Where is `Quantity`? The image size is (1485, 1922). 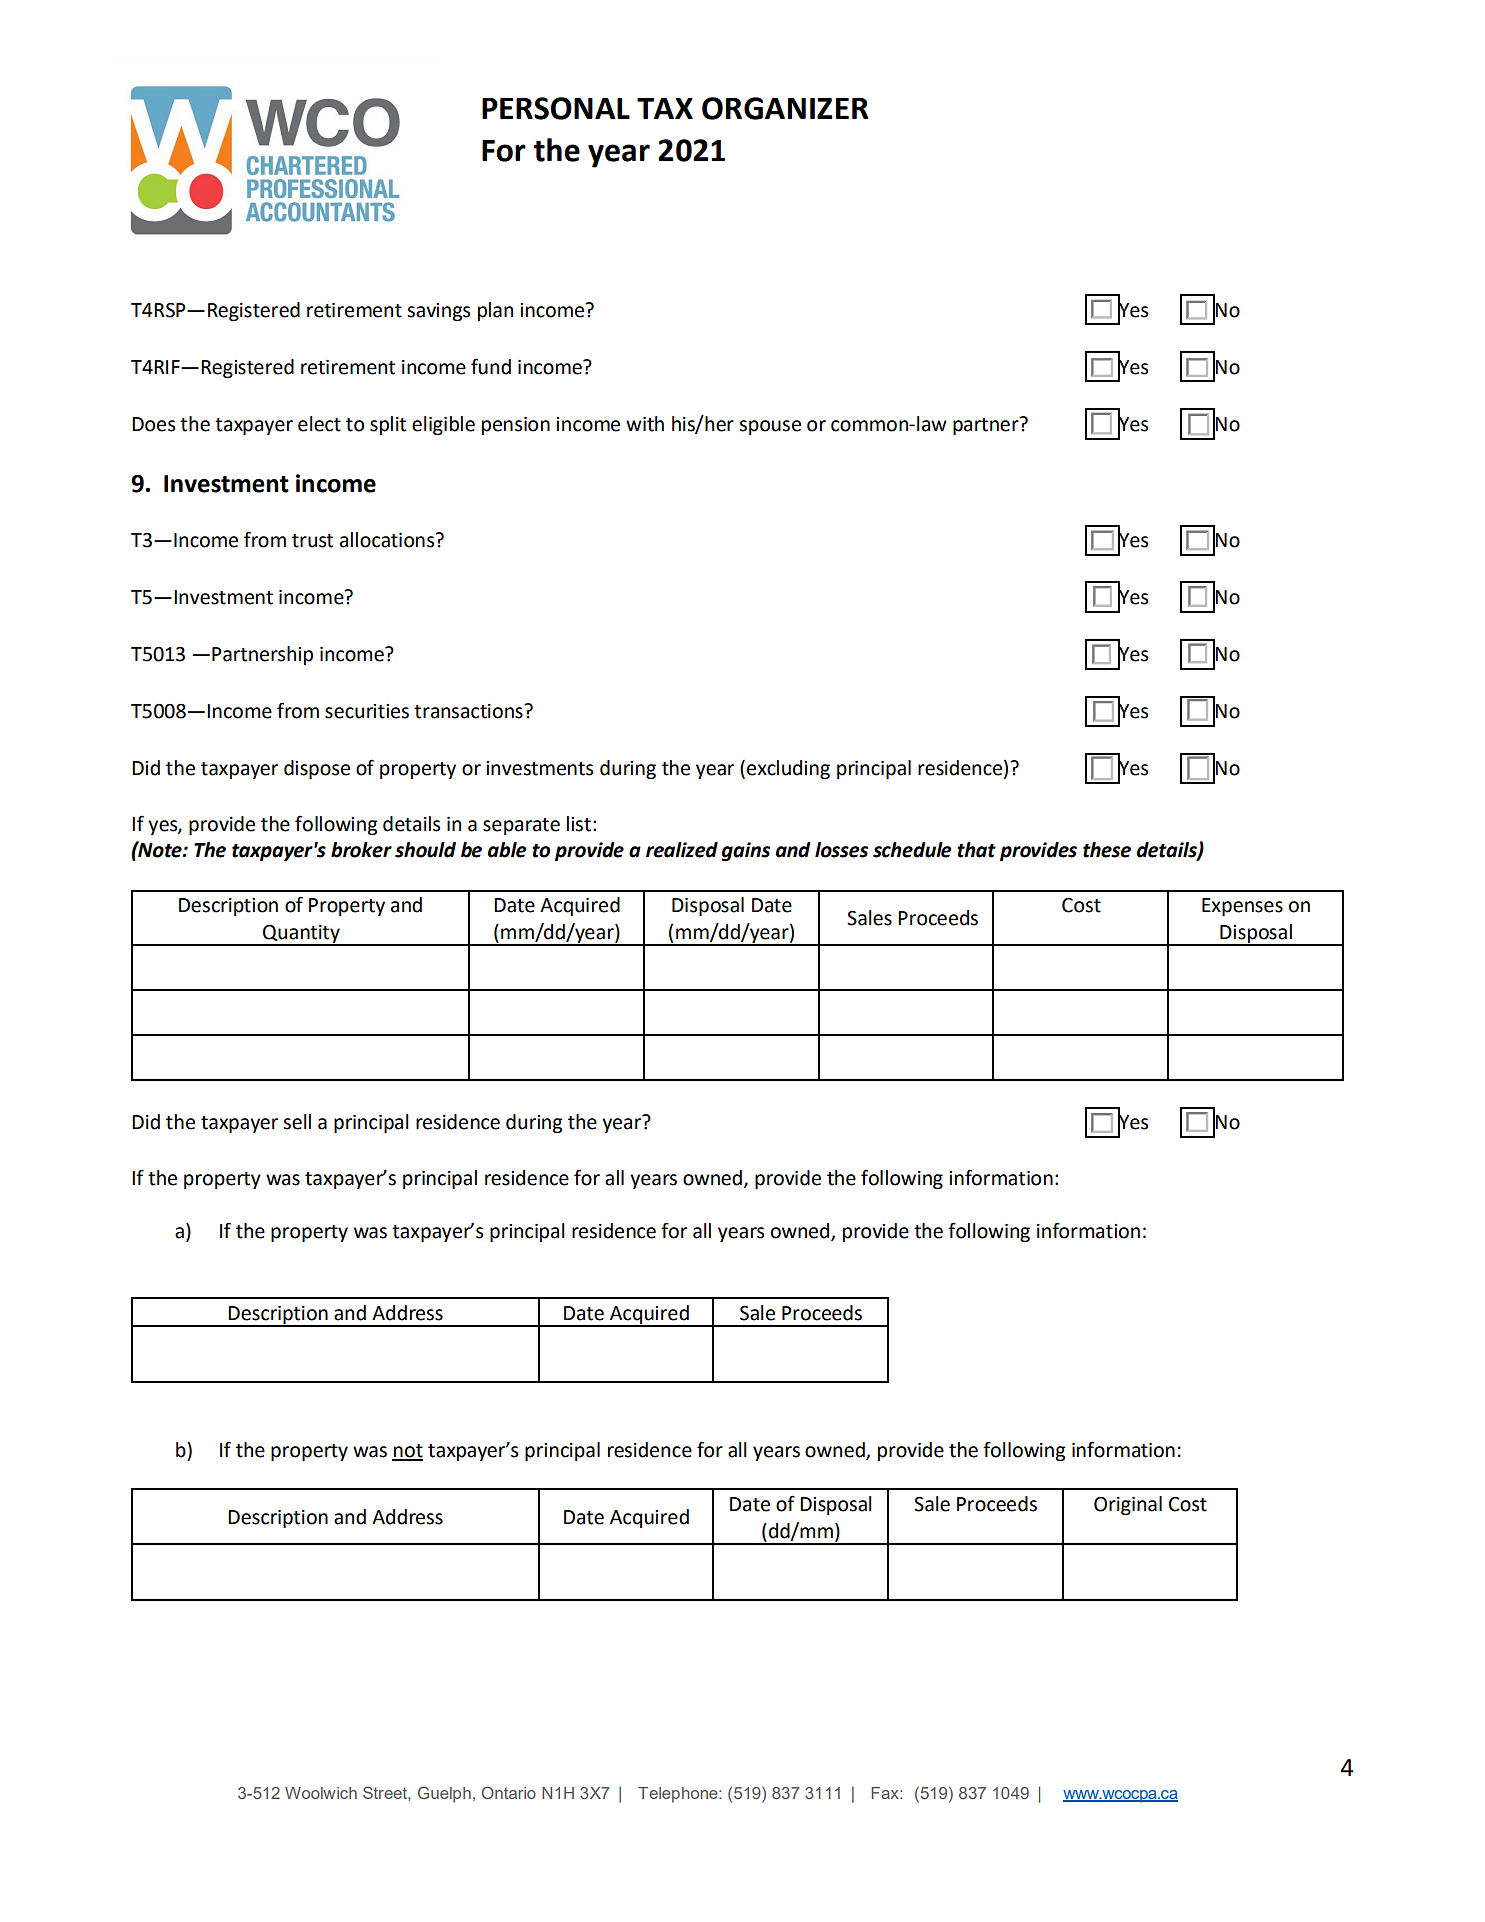 Quantity is located at coordinates (301, 935).
